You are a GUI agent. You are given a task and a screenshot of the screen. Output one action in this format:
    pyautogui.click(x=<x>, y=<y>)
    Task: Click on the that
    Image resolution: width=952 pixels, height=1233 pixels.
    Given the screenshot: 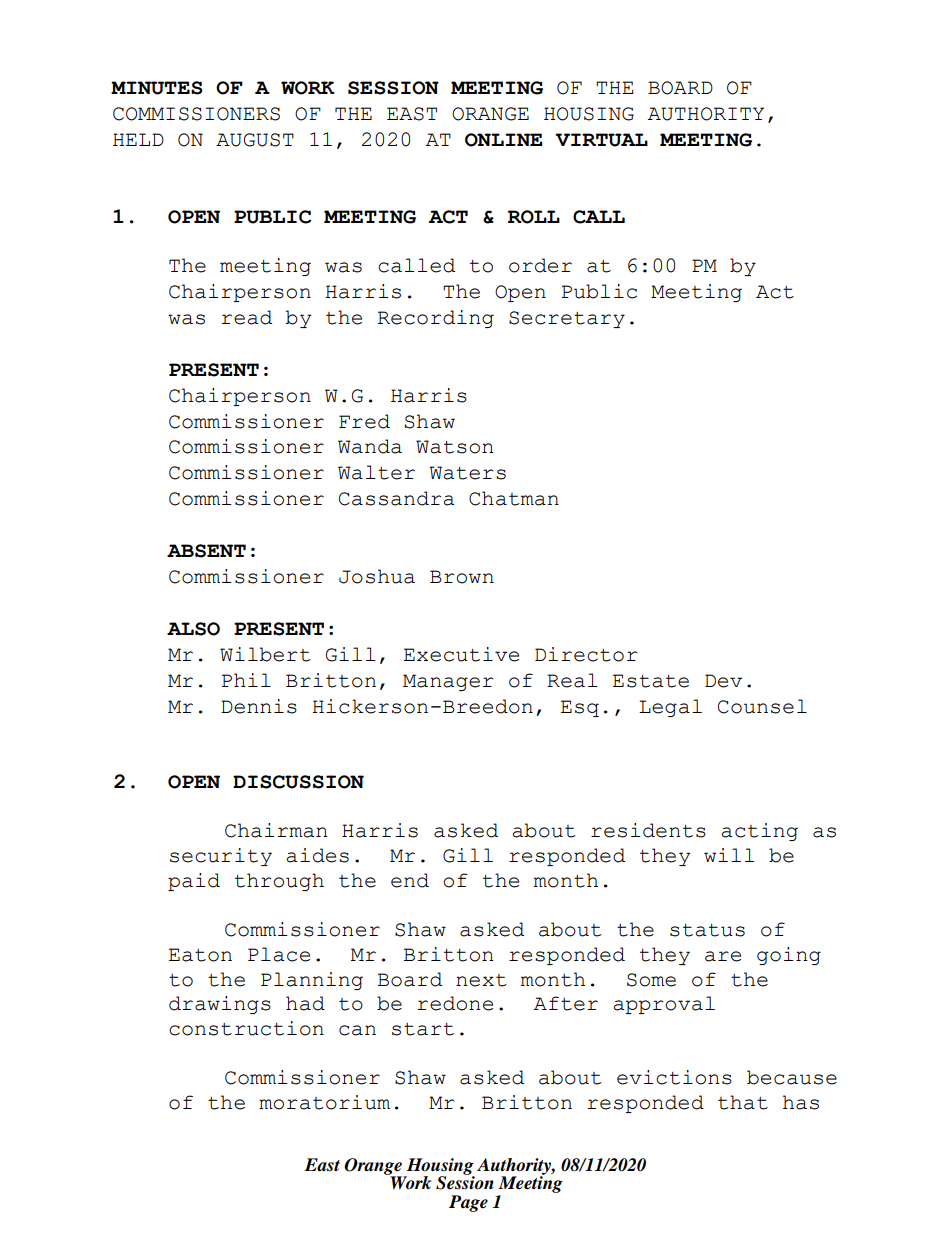 What is the action you would take?
    pyautogui.click(x=743, y=1102)
